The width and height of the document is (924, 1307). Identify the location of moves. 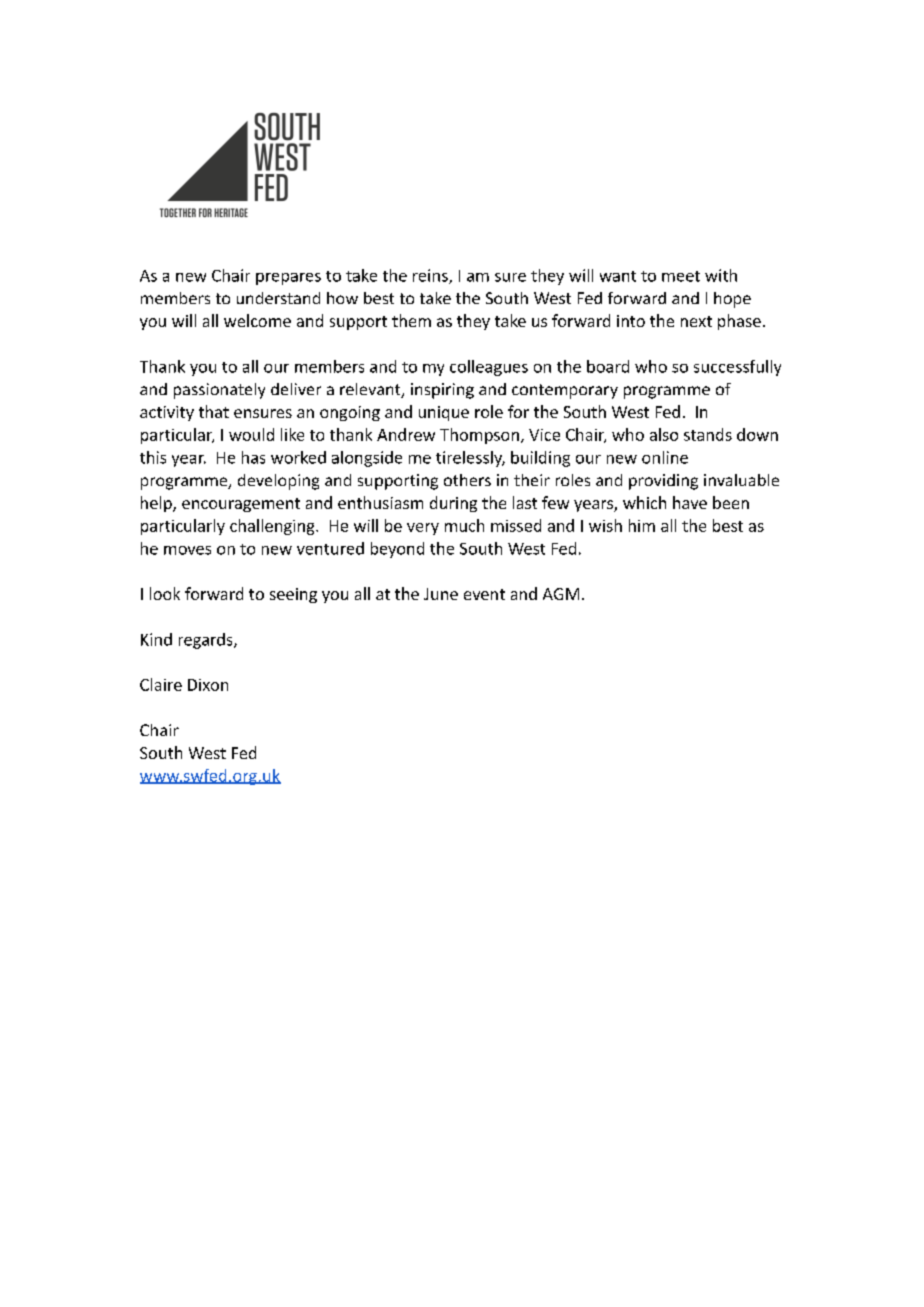
(187, 550).
